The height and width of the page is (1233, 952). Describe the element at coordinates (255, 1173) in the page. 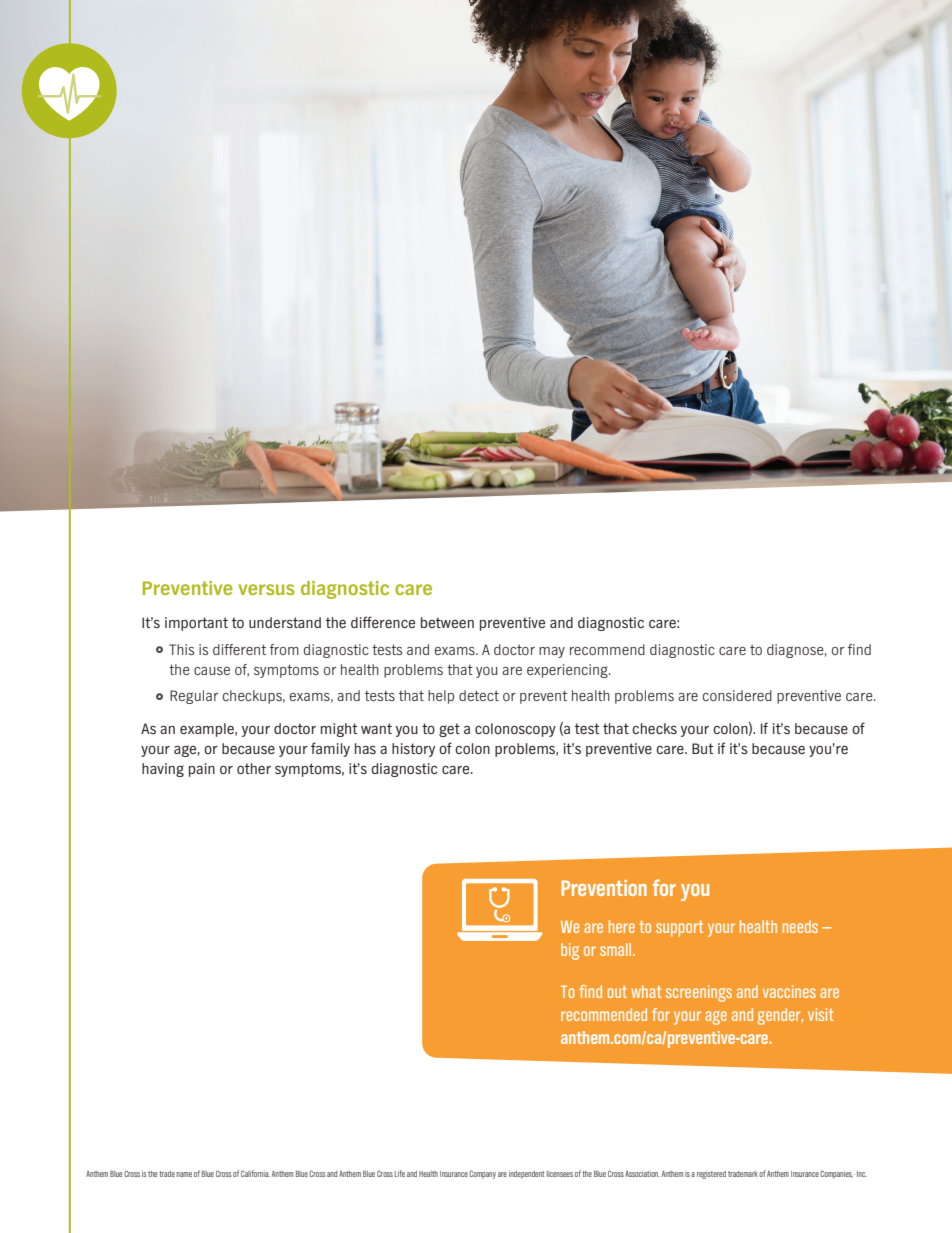

I see `California` at that location.
